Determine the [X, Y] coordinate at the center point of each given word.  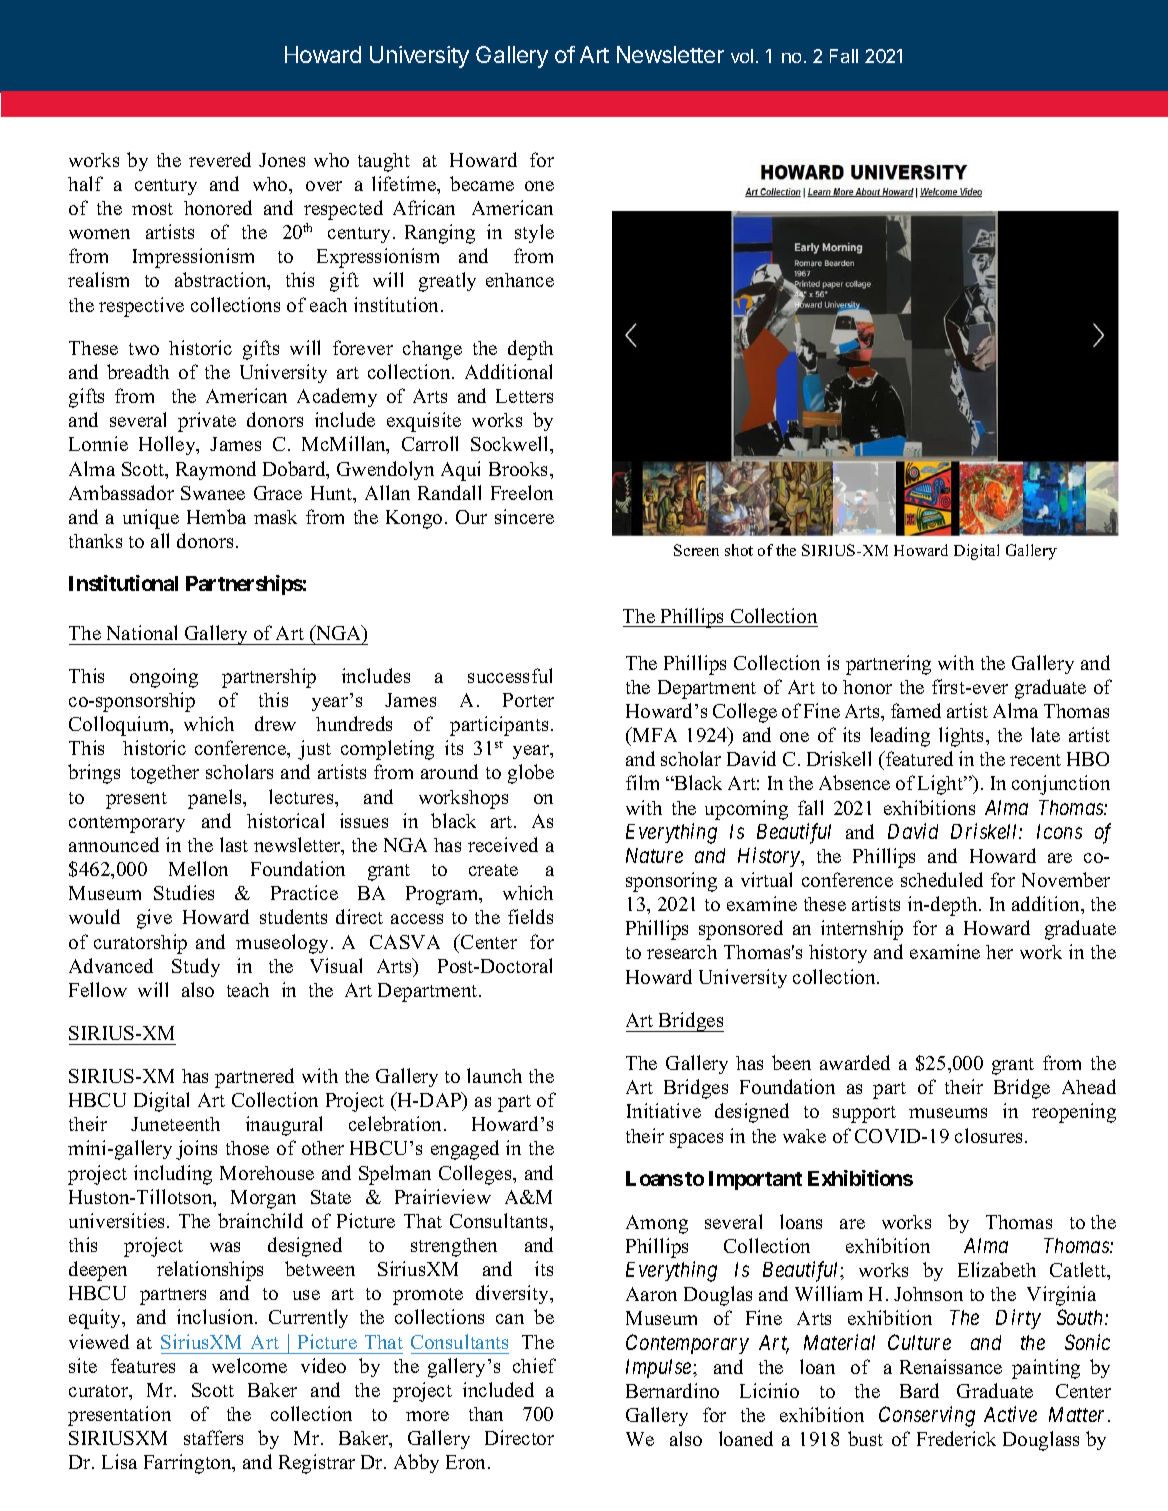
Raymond [216, 470]
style [534, 233]
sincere [524, 516]
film [642, 782]
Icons [1059, 831]
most [152, 209]
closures [990, 1135]
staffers [213, 1437]
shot [739, 550]
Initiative [664, 1110]
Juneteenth [175, 1124]
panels [216, 799]
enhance [520, 280]
